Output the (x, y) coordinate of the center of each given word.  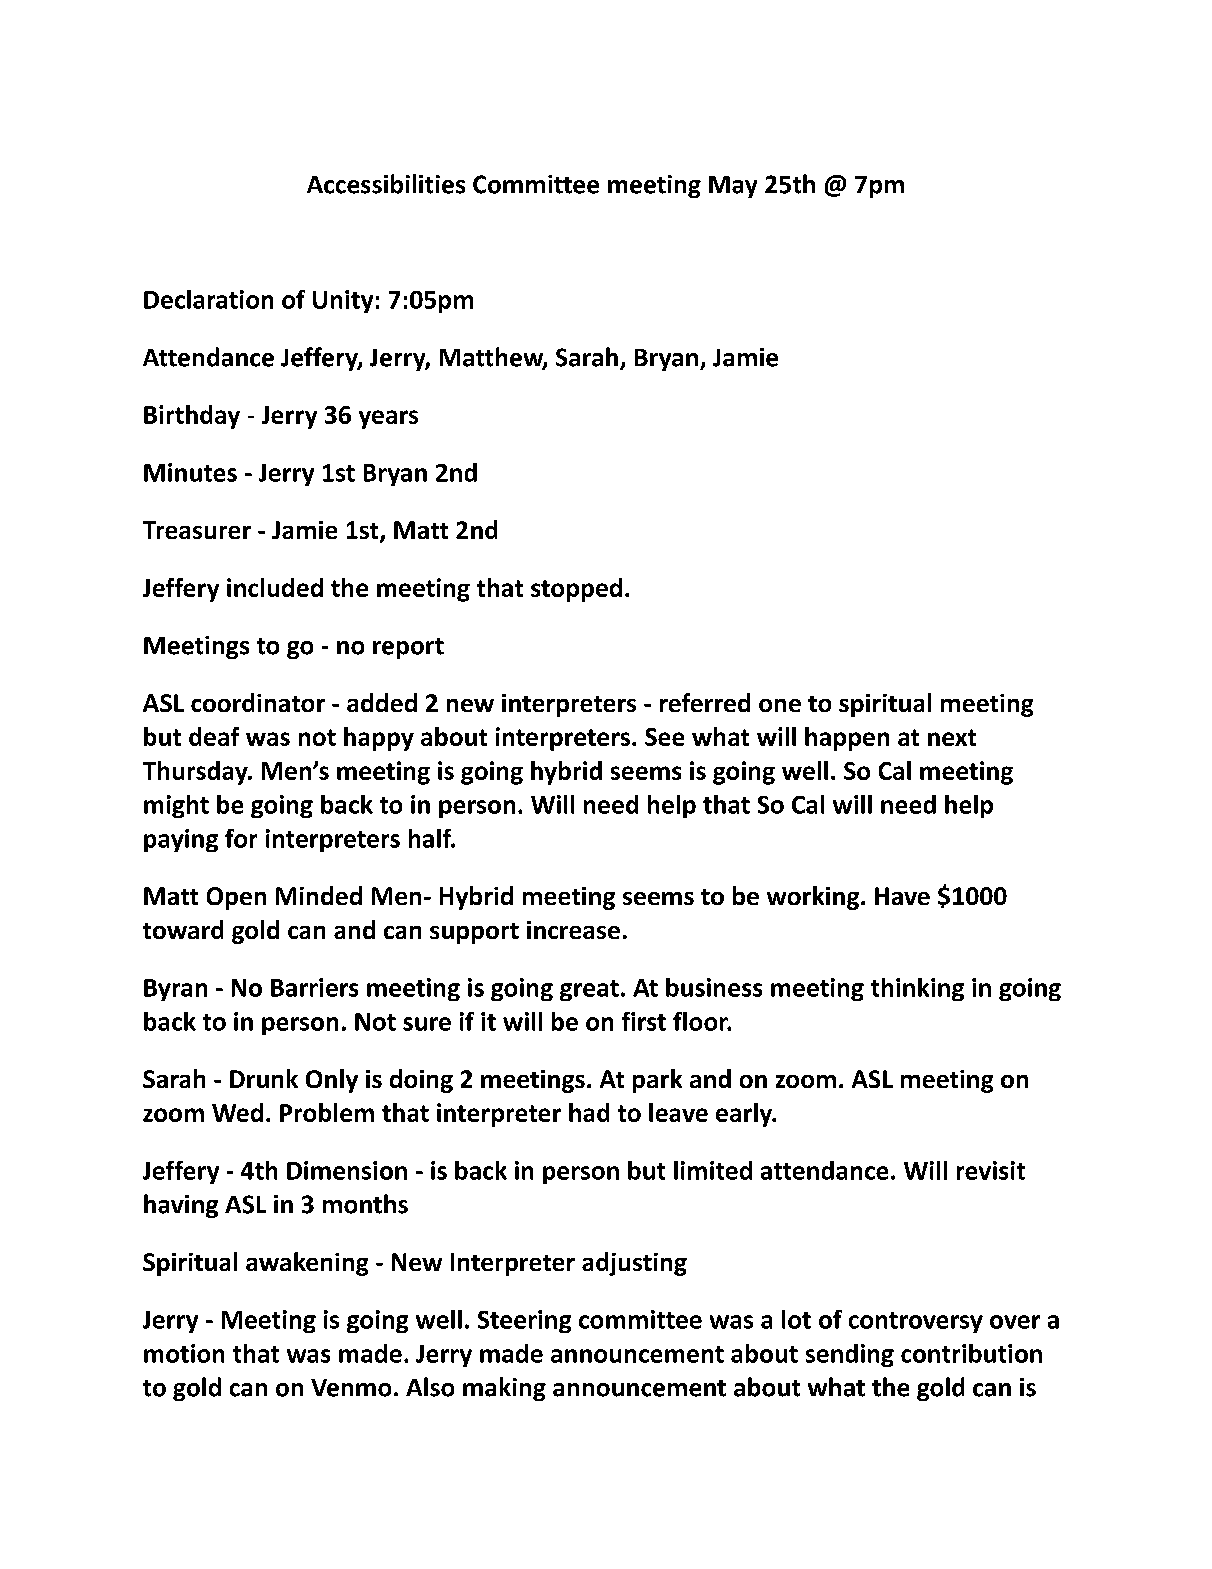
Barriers (314, 987)
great (589, 990)
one (780, 705)
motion (184, 1353)
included (275, 587)
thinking (917, 989)
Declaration (208, 299)
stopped (576, 590)
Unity (343, 301)
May (733, 187)
